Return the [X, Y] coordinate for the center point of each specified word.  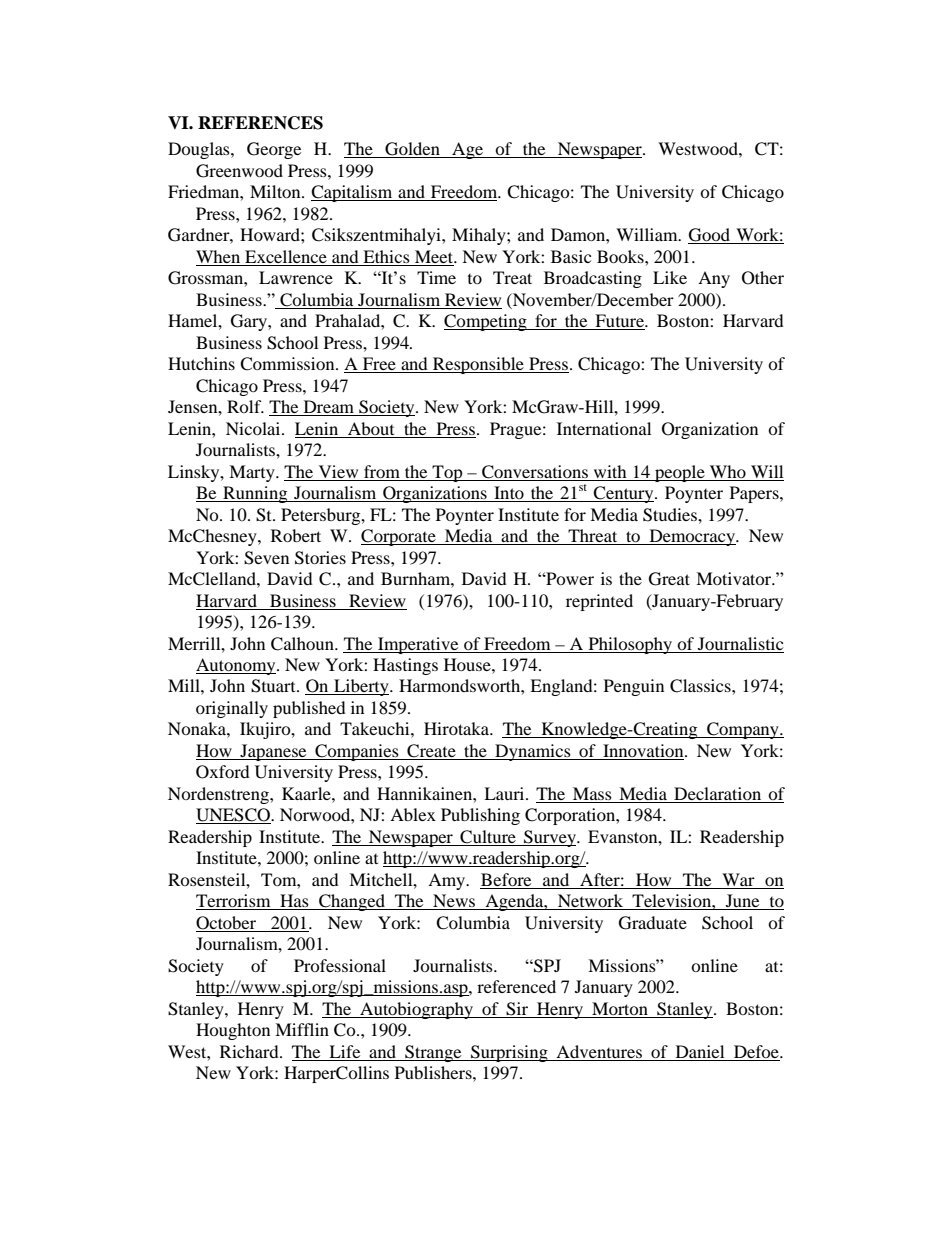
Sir [517, 1009]
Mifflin [302, 1029]
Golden [412, 150]
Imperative [418, 645]
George [274, 150]
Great [669, 579]
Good [710, 236]
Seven [266, 558]
